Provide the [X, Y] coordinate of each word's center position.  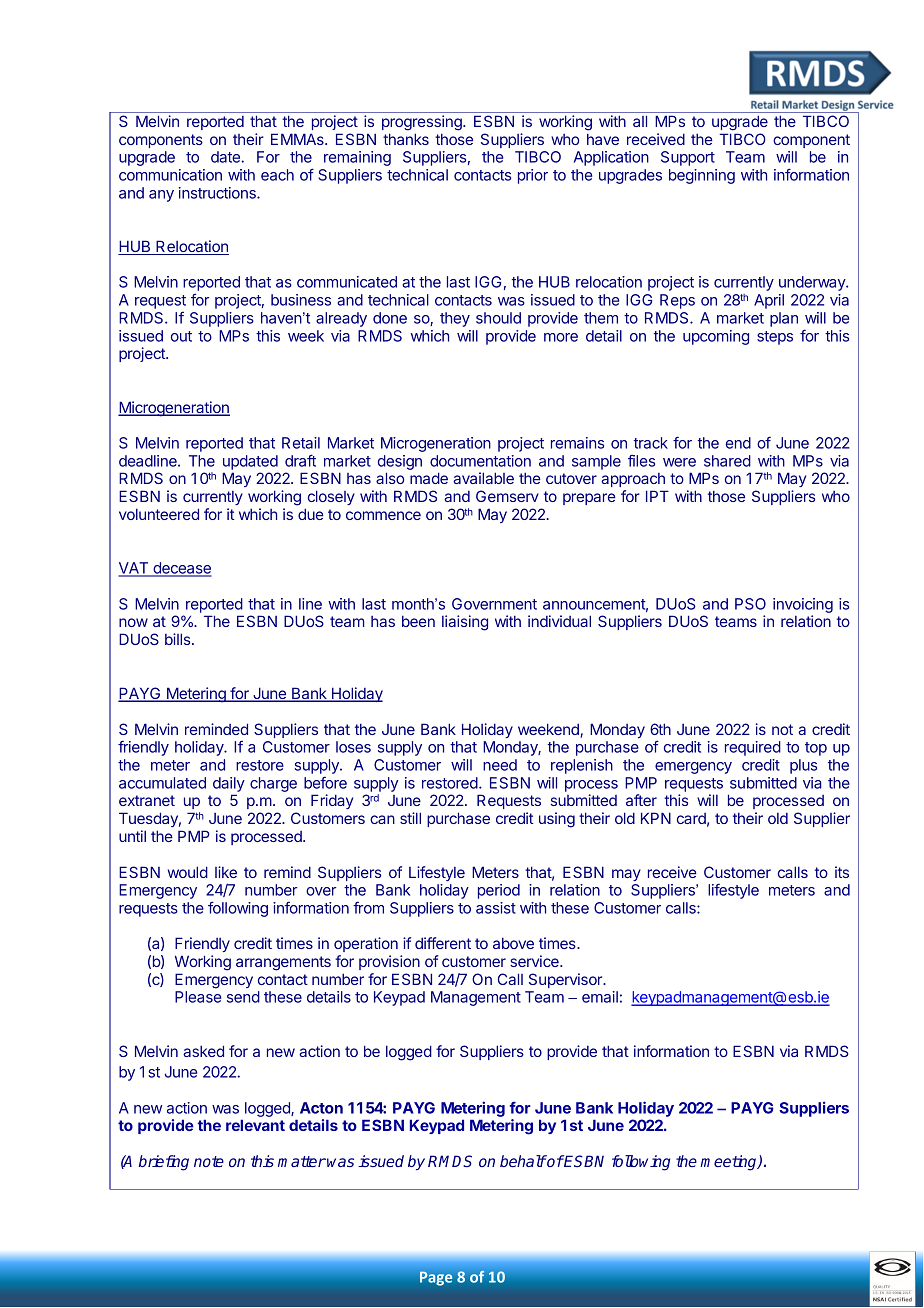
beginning [702, 176]
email [600, 997]
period [499, 891]
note [209, 1161]
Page [436, 1278]
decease [181, 569]
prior [533, 176]
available [483, 478]
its [842, 872]
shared [727, 461]
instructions [218, 193]
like [226, 872]
